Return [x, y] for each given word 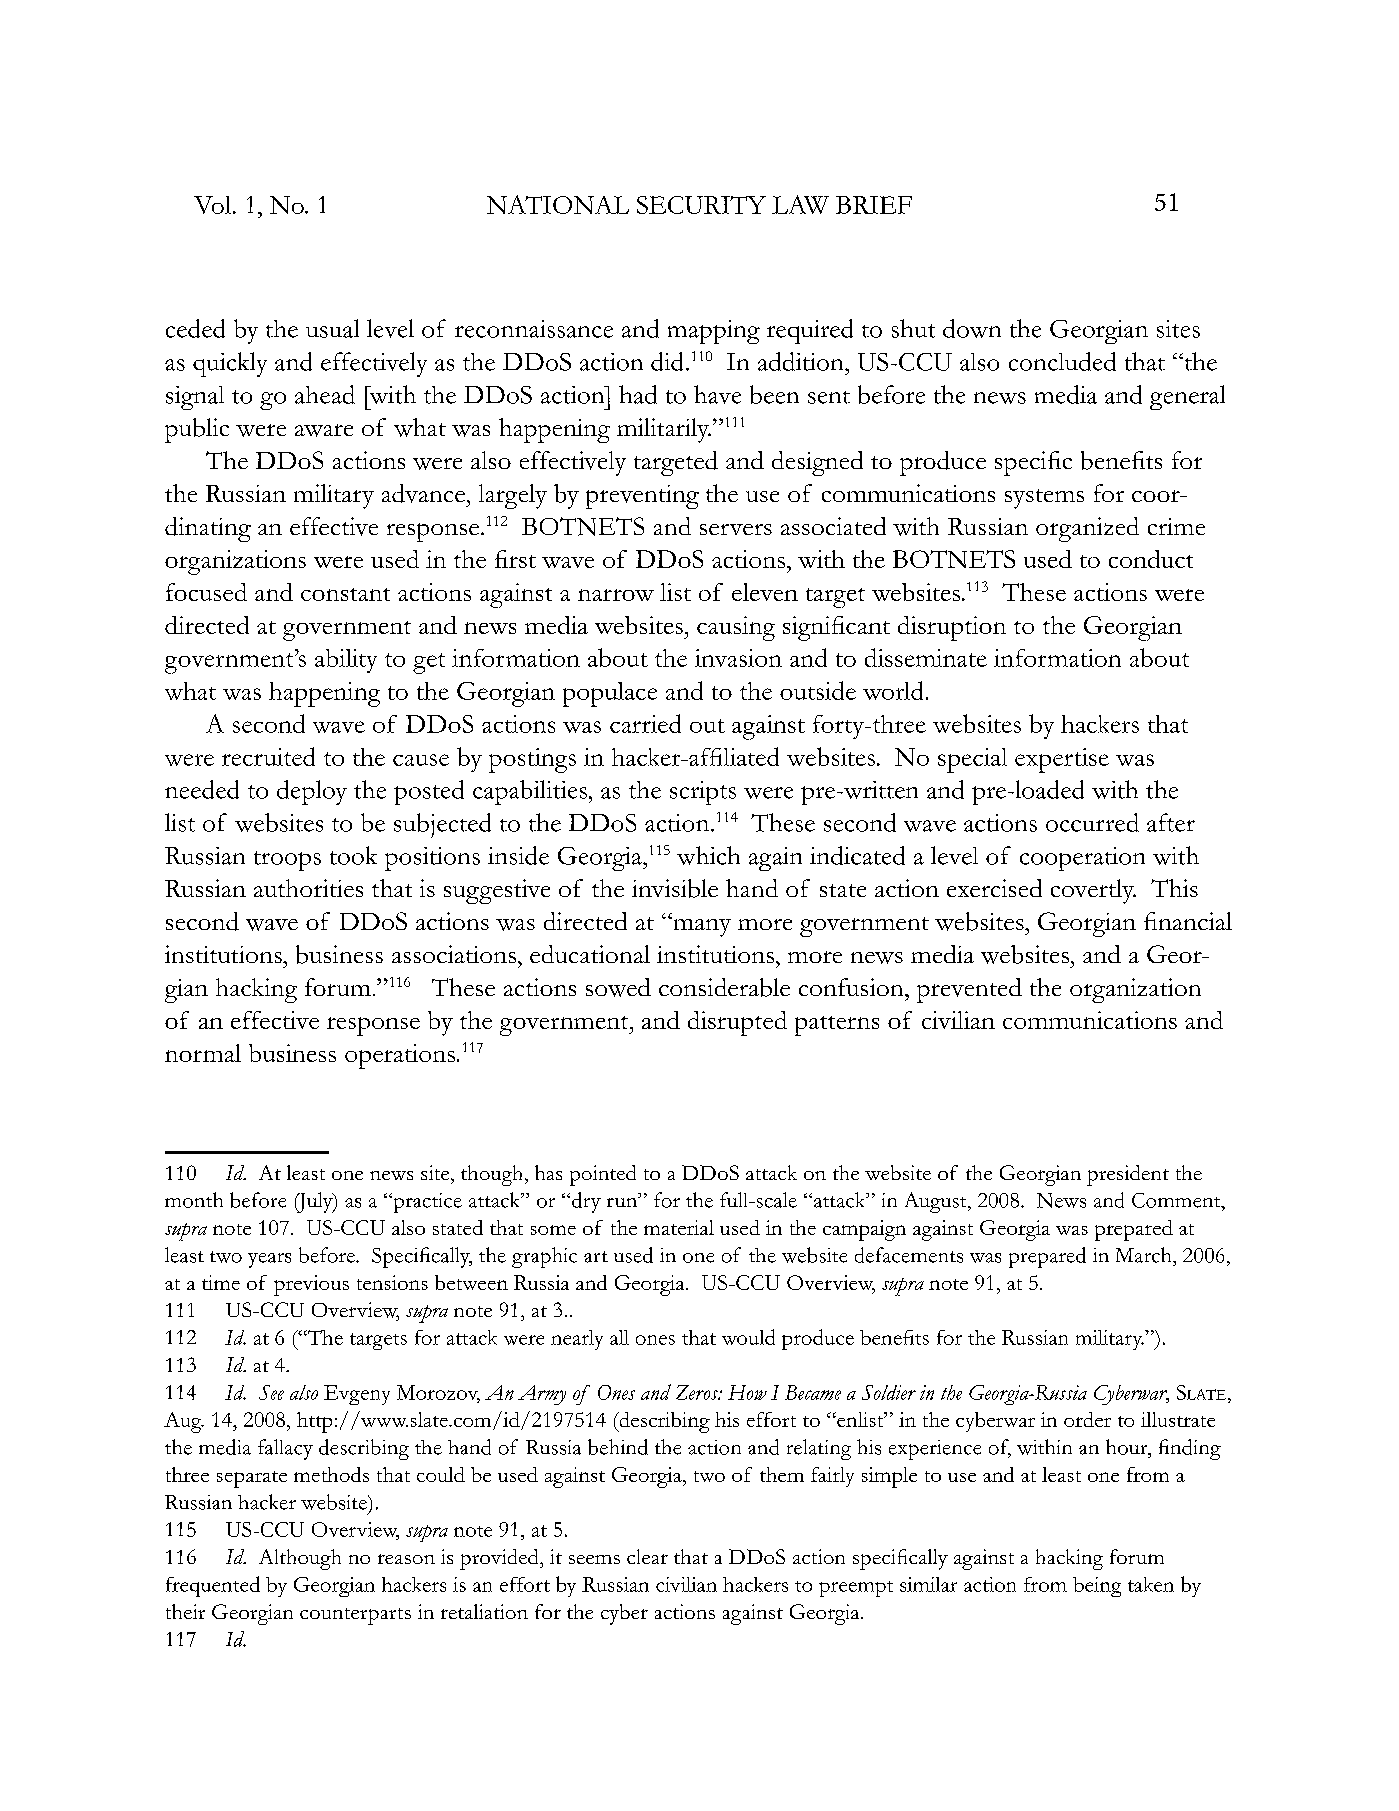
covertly [1093, 891]
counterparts [355, 1616]
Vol [214, 205]
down [972, 328]
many [701, 927]
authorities [308, 888]
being [1097, 1587]
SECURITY [701, 205]
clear [647, 1556]
